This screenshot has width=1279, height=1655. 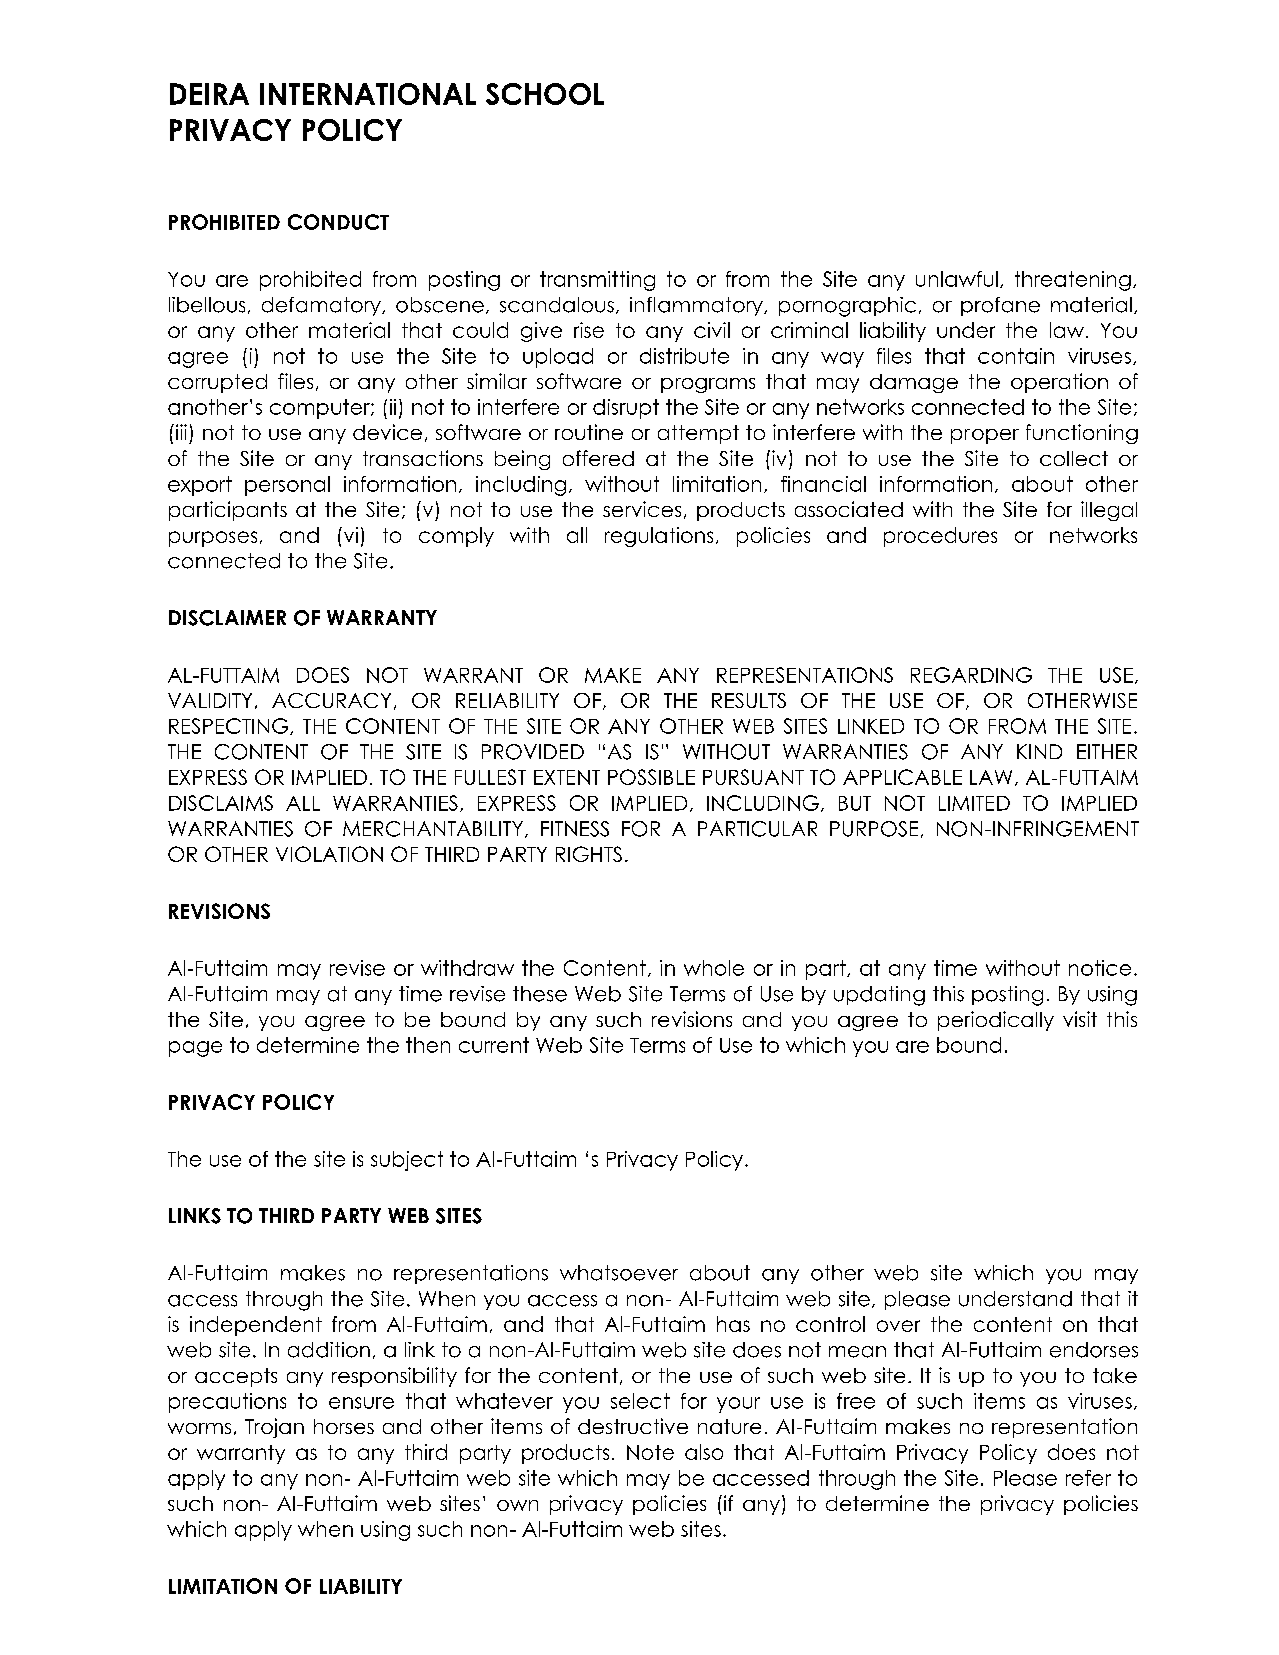 I want to click on Note, so click(x=650, y=1452).
